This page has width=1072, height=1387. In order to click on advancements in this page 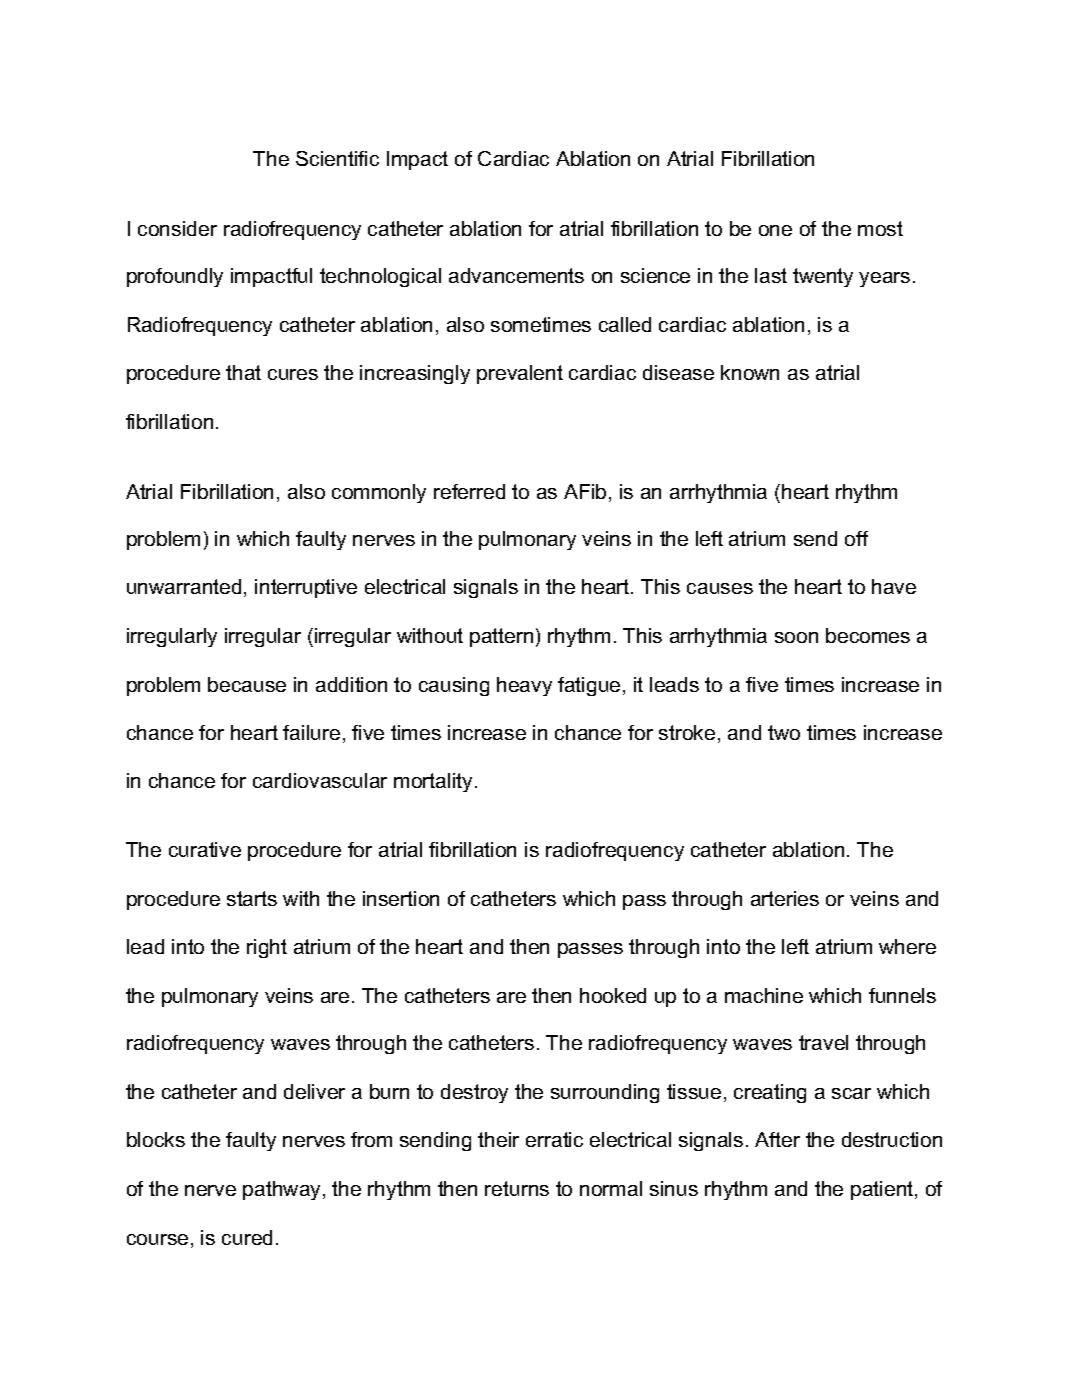, I will do `click(516, 275)`.
